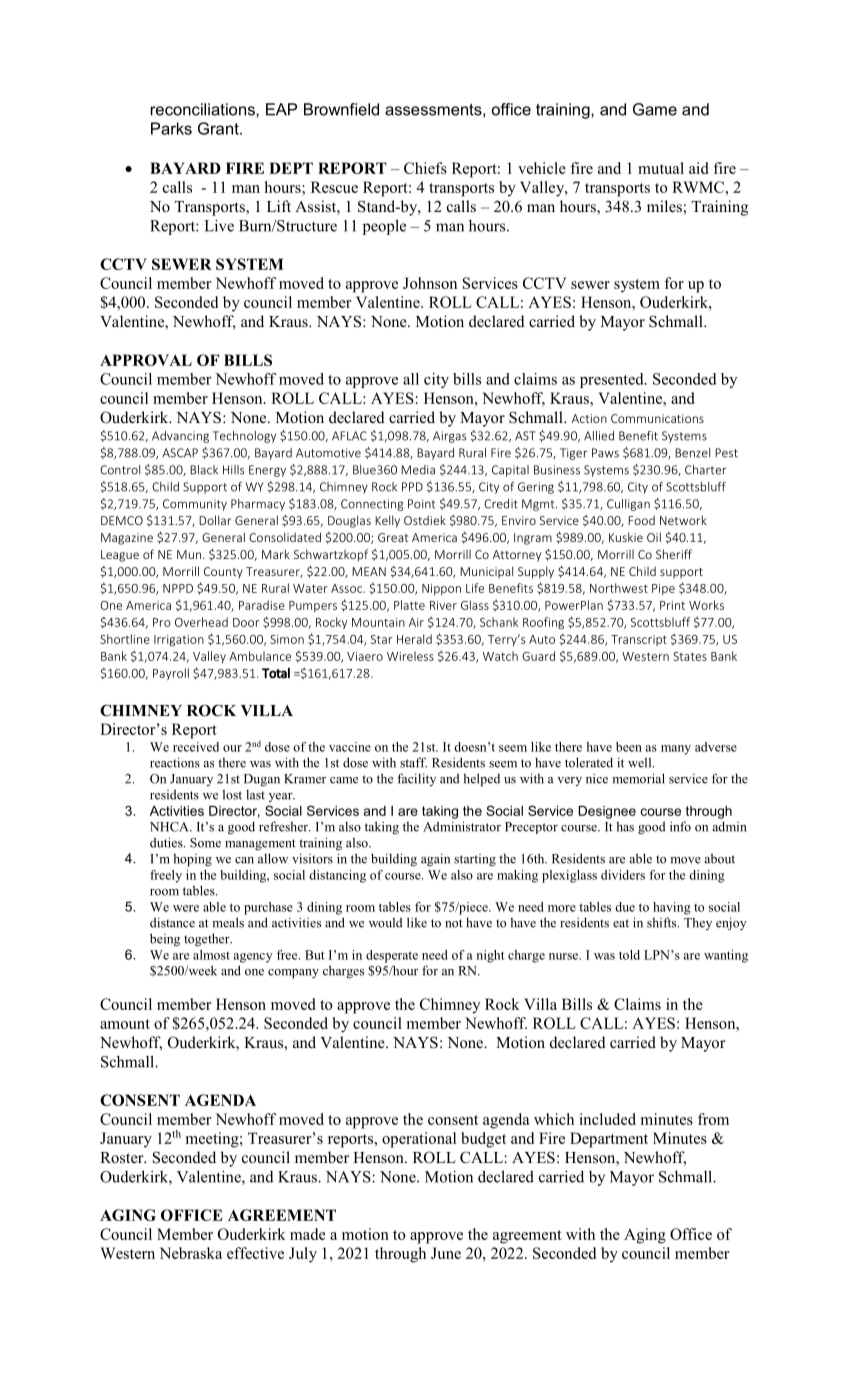 Image resolution: width=849 pixels, height=1400 pixels. I want to click on mutual, so click(661, 168).
